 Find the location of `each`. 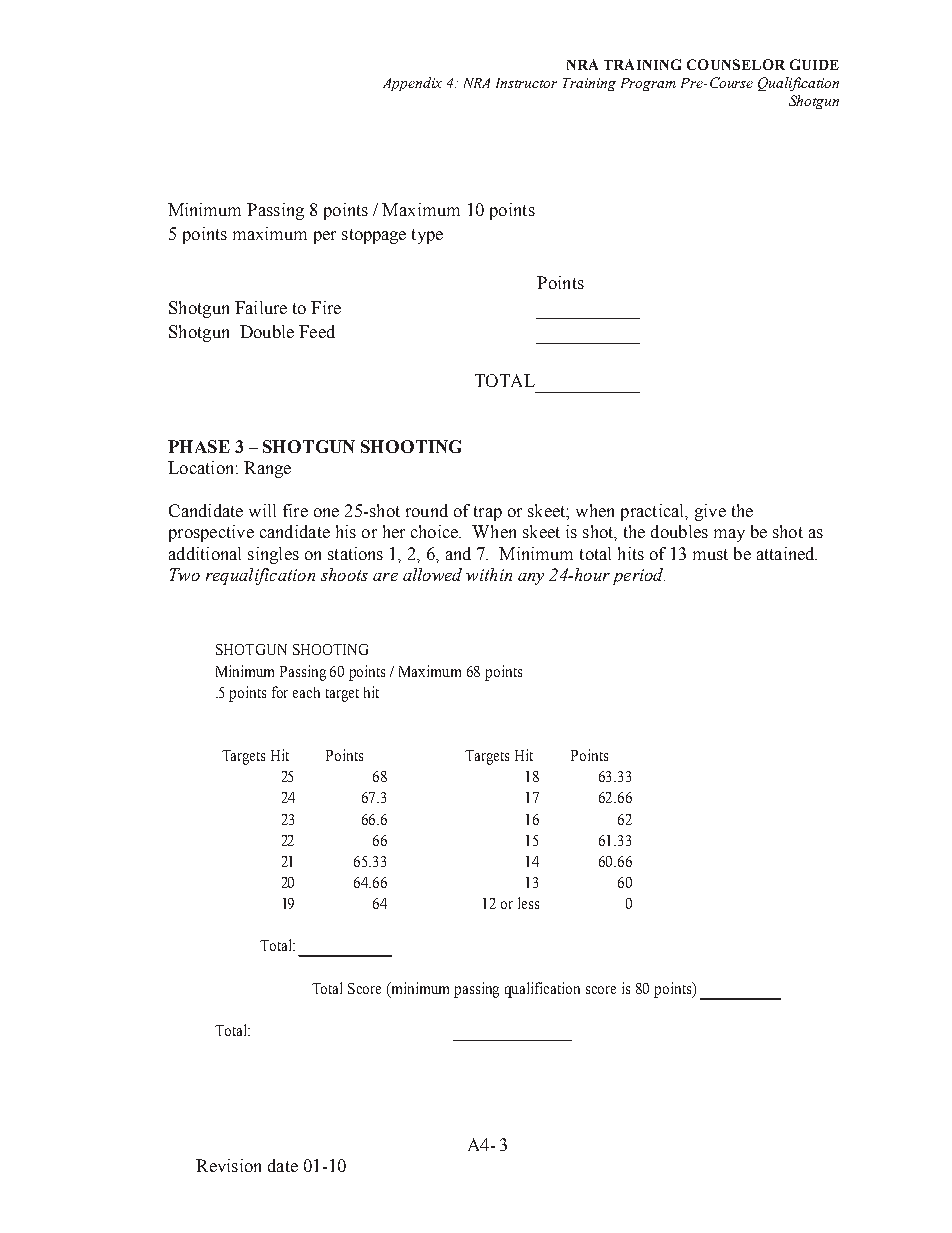

each is located at coordinates (306, 692).
